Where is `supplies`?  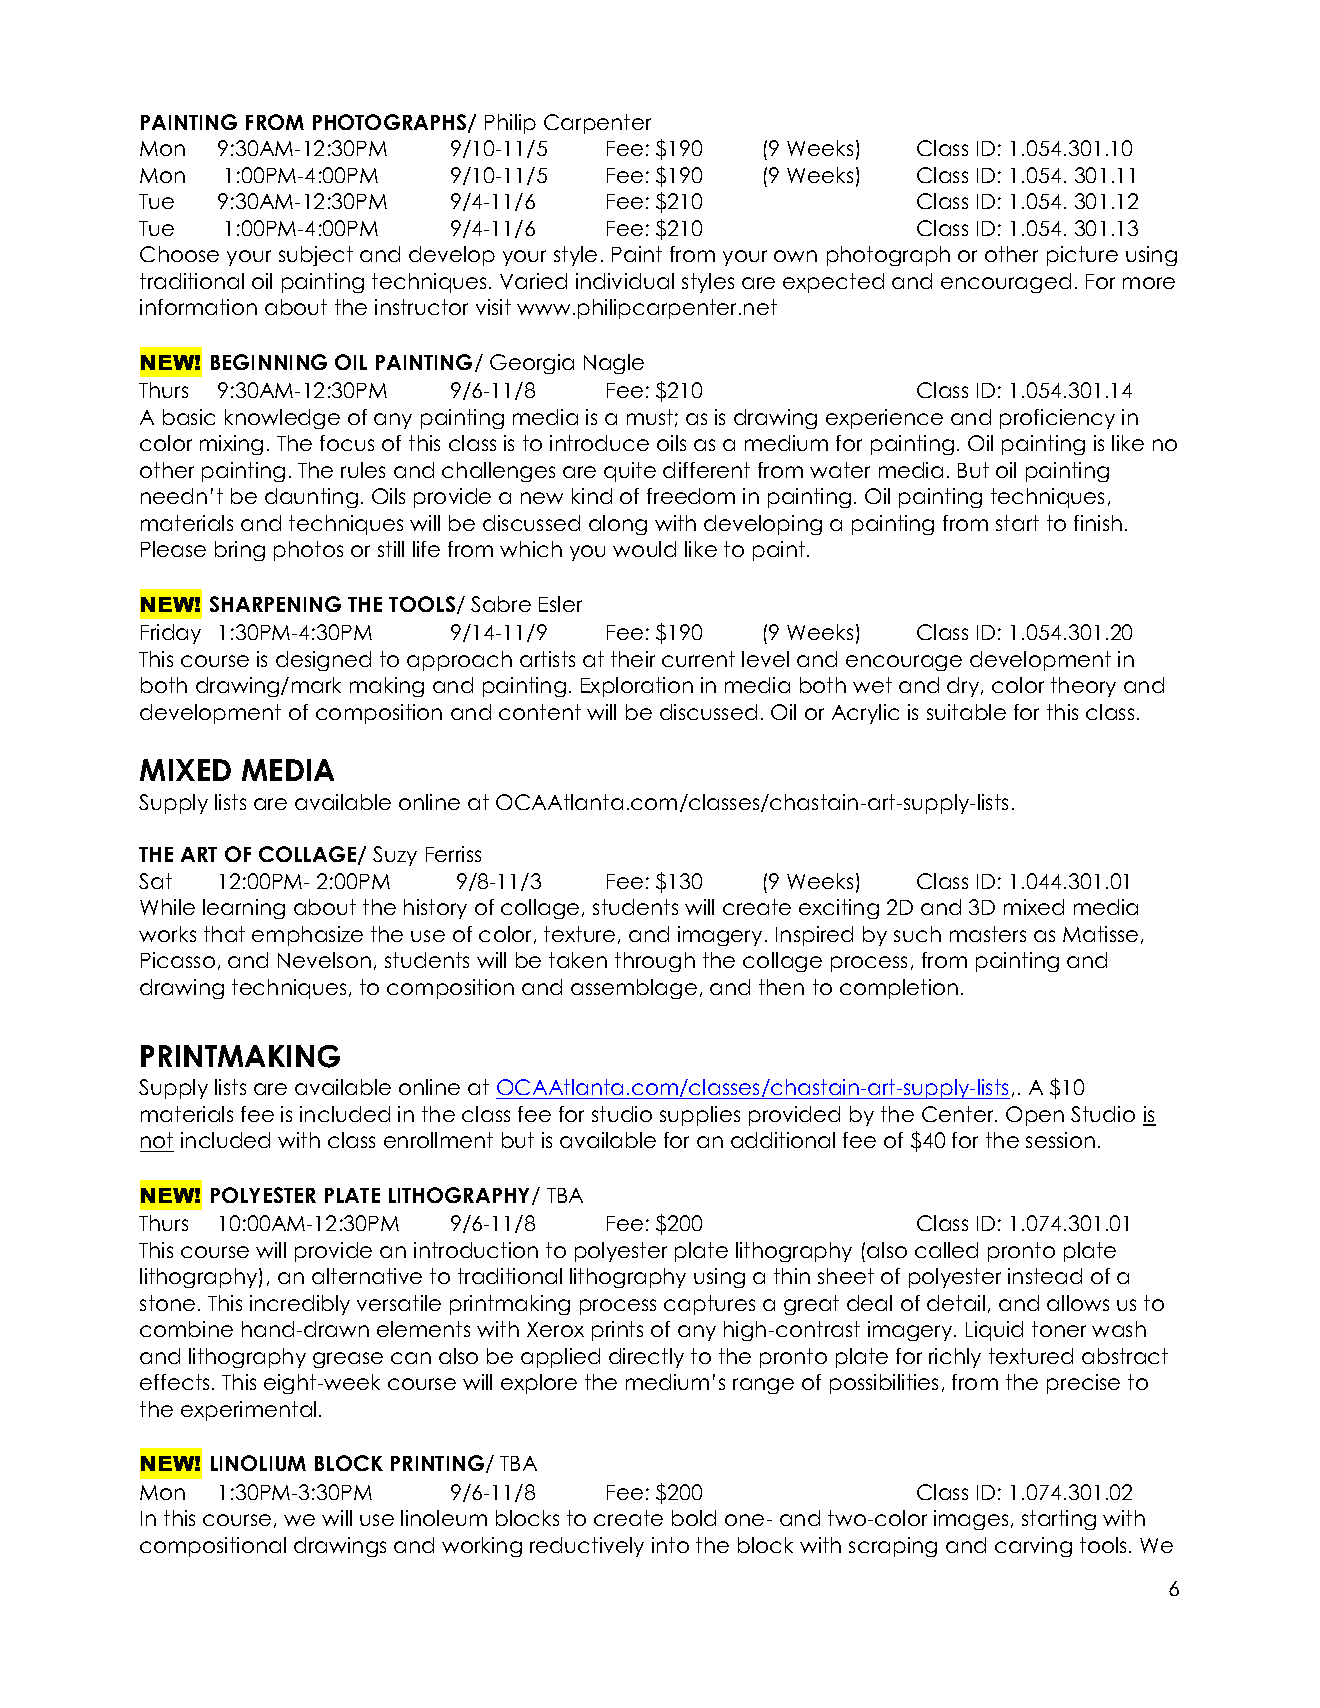 supplies is located at coordinates (700, 1116).
